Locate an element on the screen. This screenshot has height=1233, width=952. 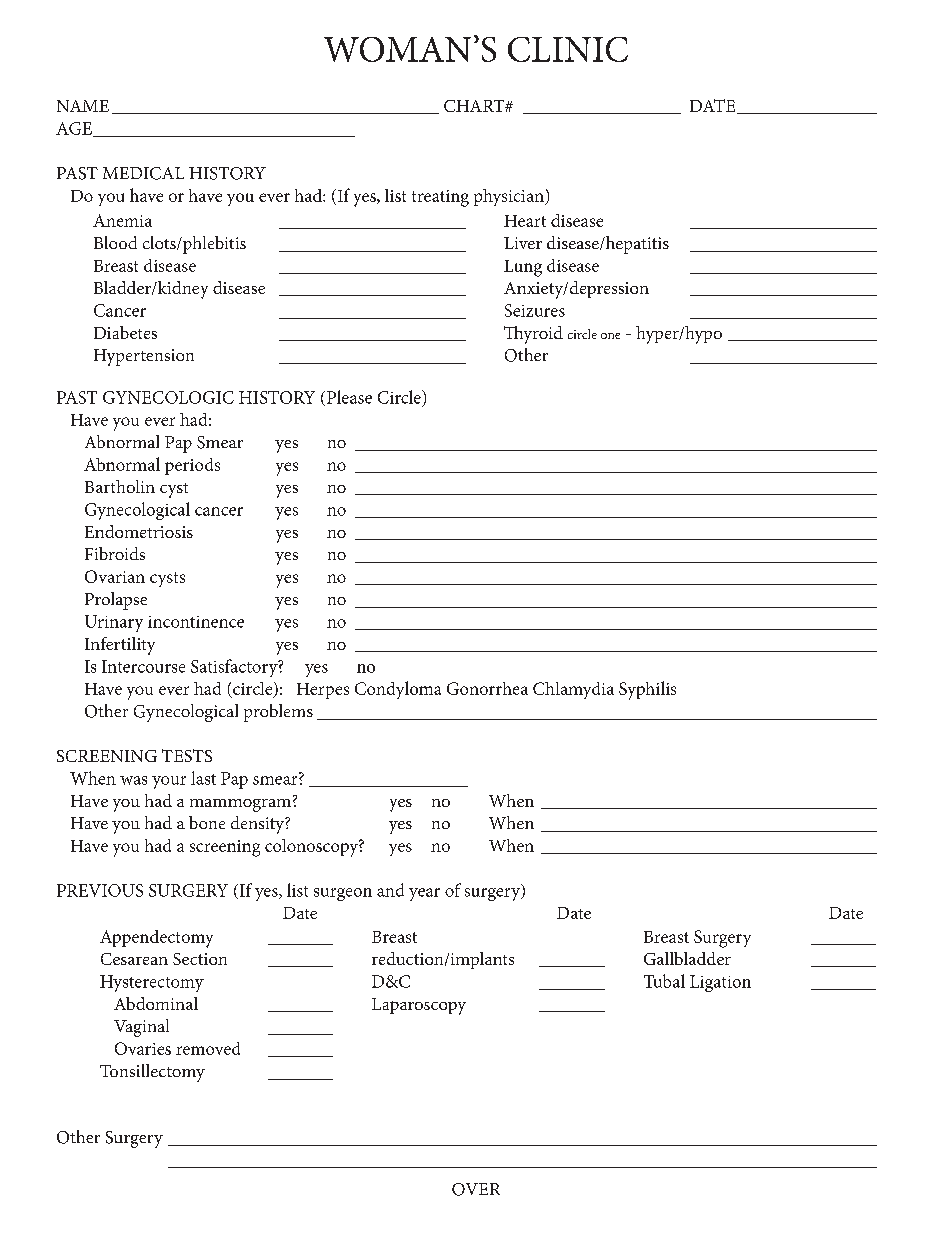
OVER is located at coordinates (476, 1189).
